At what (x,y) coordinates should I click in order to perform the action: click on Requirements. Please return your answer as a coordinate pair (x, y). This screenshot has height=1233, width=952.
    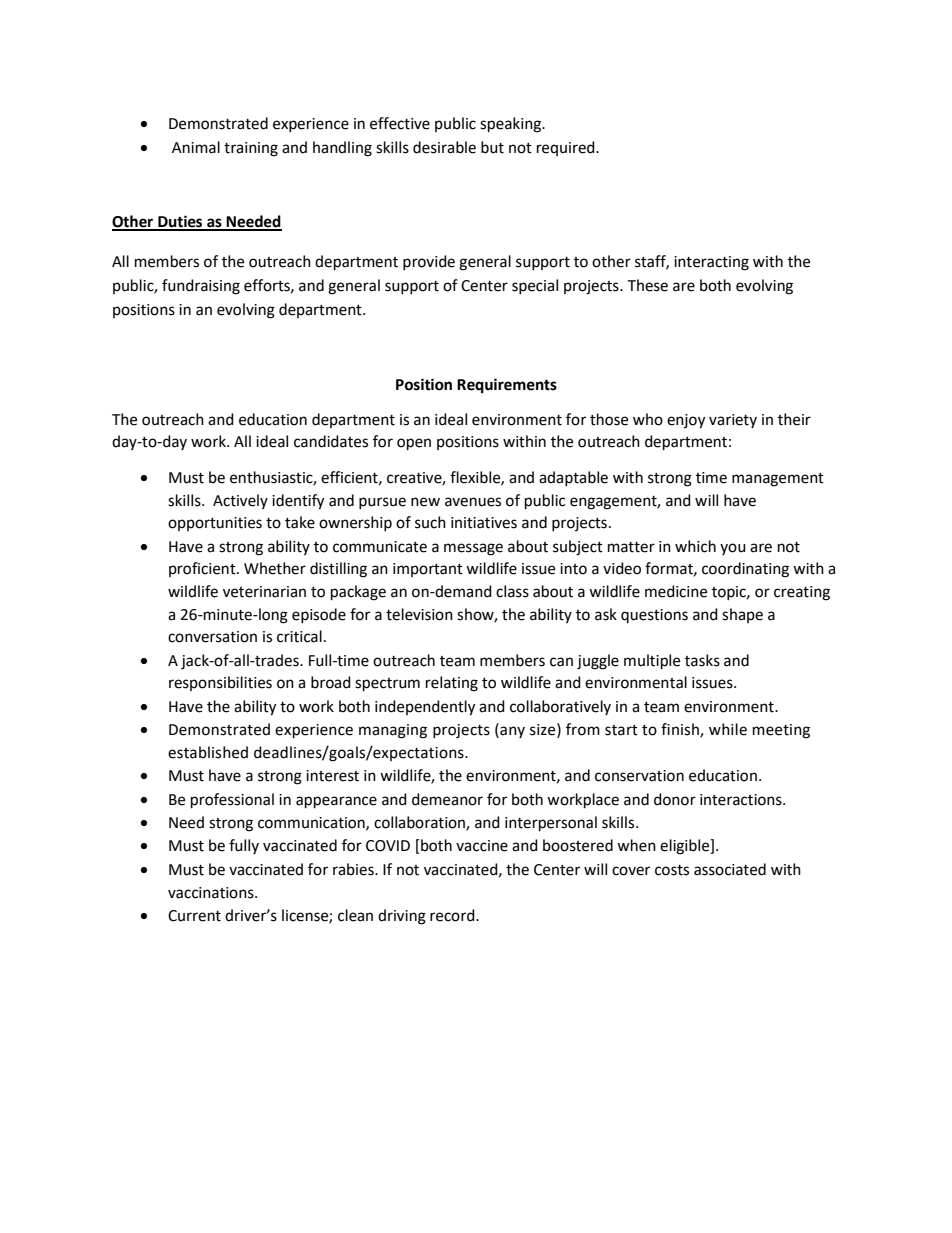
    Looking at the image, I should click on (507, 386).
